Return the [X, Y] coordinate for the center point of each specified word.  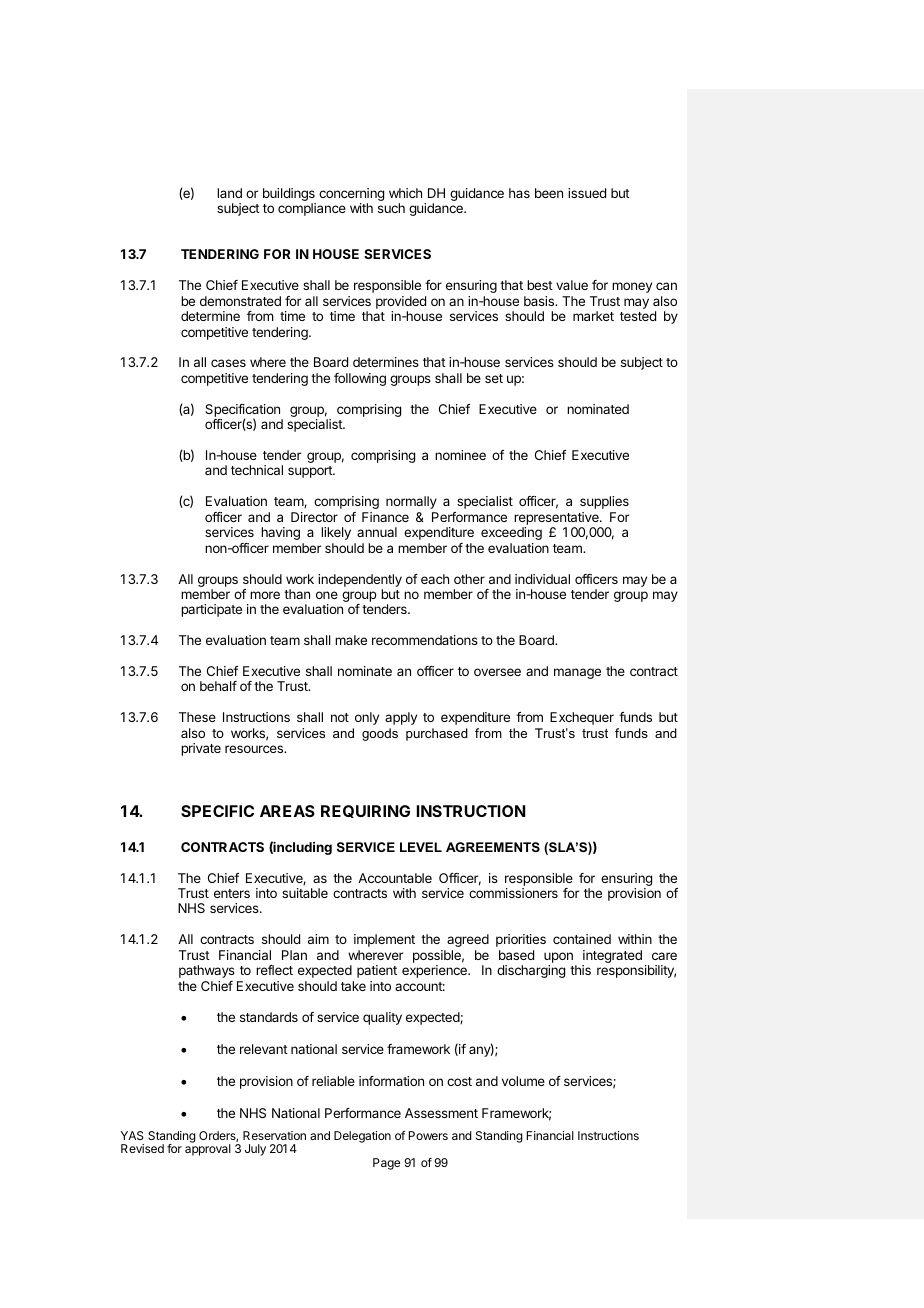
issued [587, 193]
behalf [218, 686]
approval [208, 1150]
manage [577, 673]
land [229, 193]
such [391, 208]
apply [401, 718]
